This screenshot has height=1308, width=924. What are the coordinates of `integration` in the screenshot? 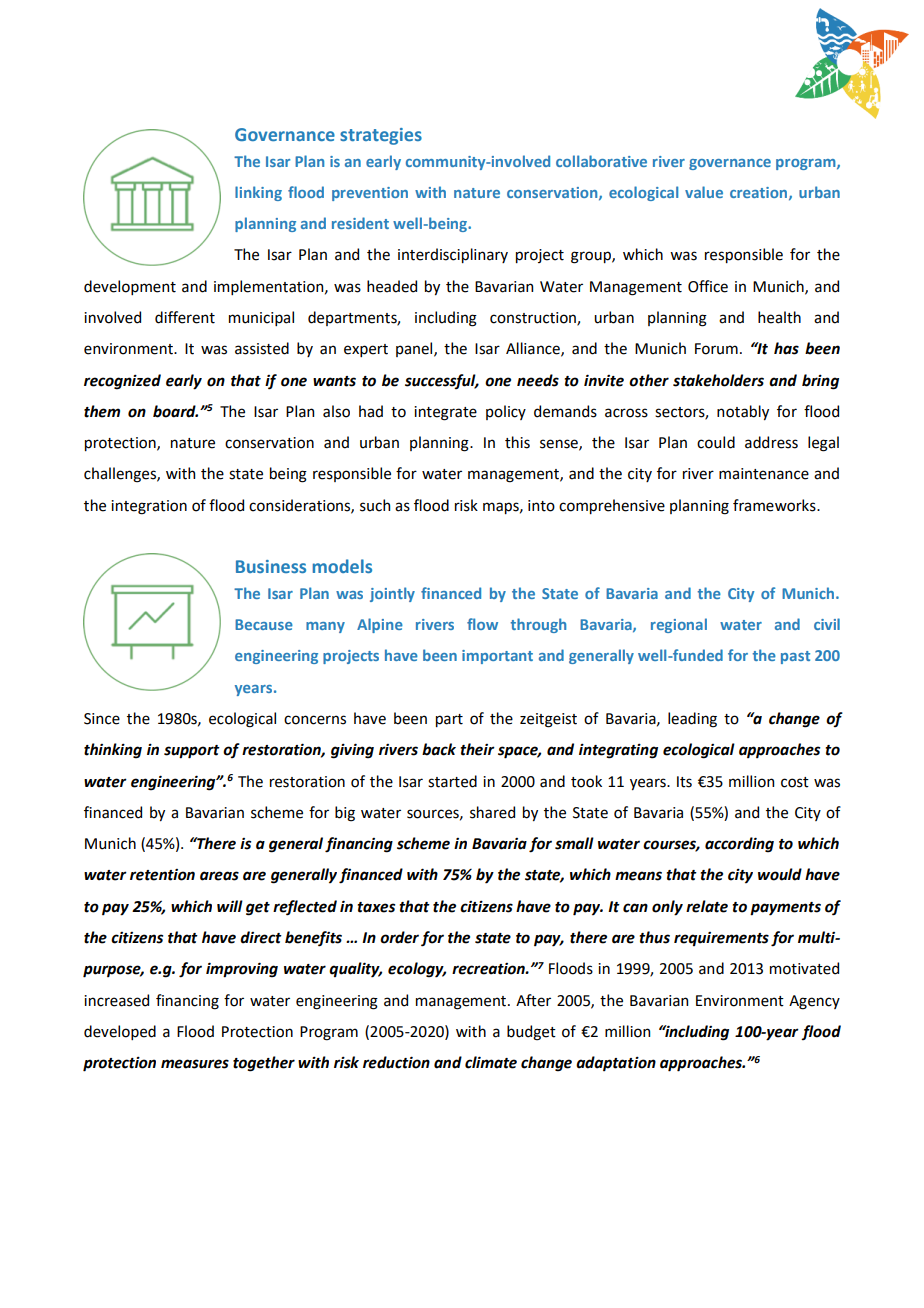 It's located at (149, 507).
